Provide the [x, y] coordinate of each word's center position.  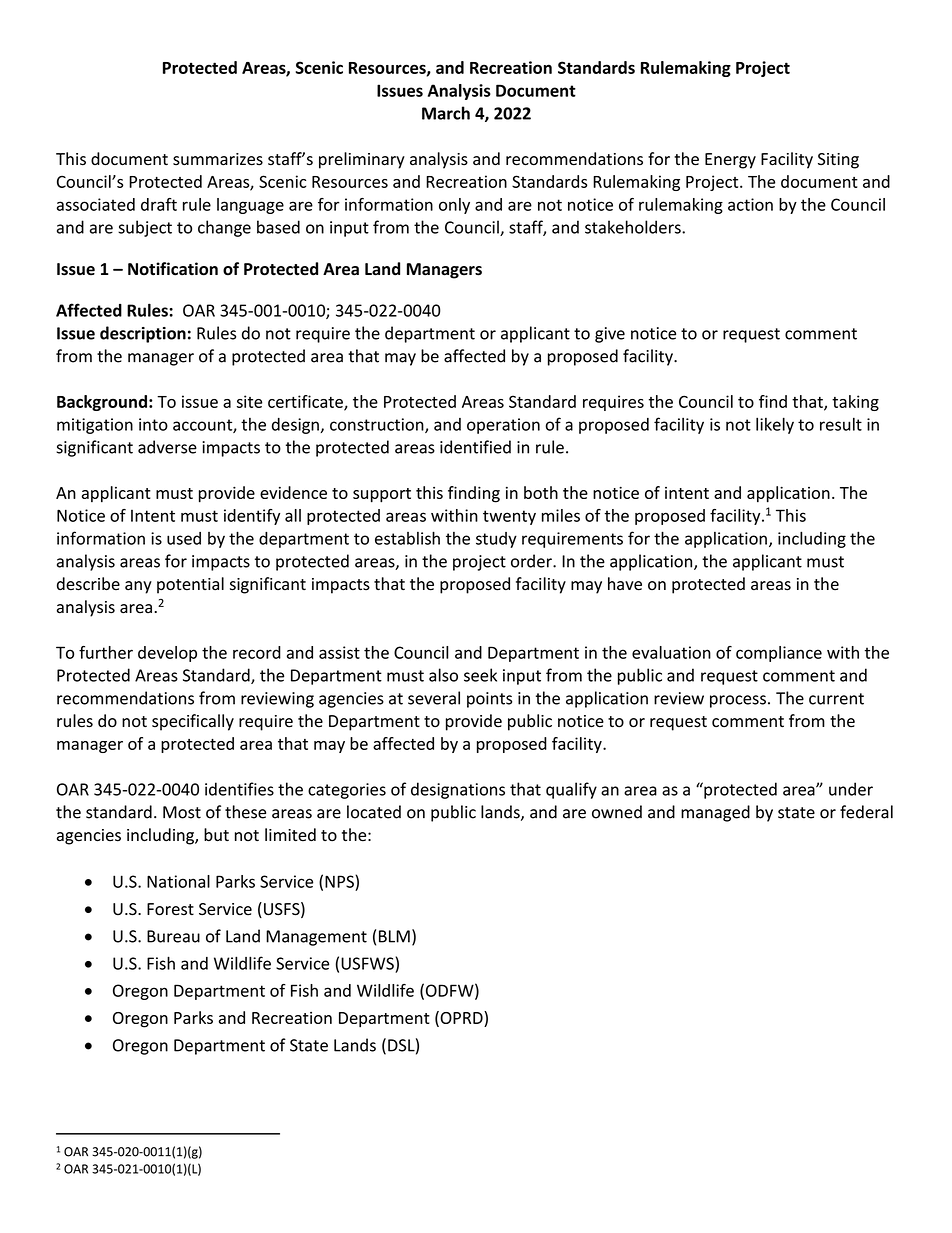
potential [190, 585]
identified [475, 447]
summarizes [218, 159]
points [489, 700]
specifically [193, 722]
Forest [170, 909]
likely [775, 425]
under [851, 789]
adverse [167, 447]
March [446, 113]
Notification [173, 269]
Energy [730, 161]
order [532, 561]
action [750, 204]
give [610, 335]
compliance [779, 654]
